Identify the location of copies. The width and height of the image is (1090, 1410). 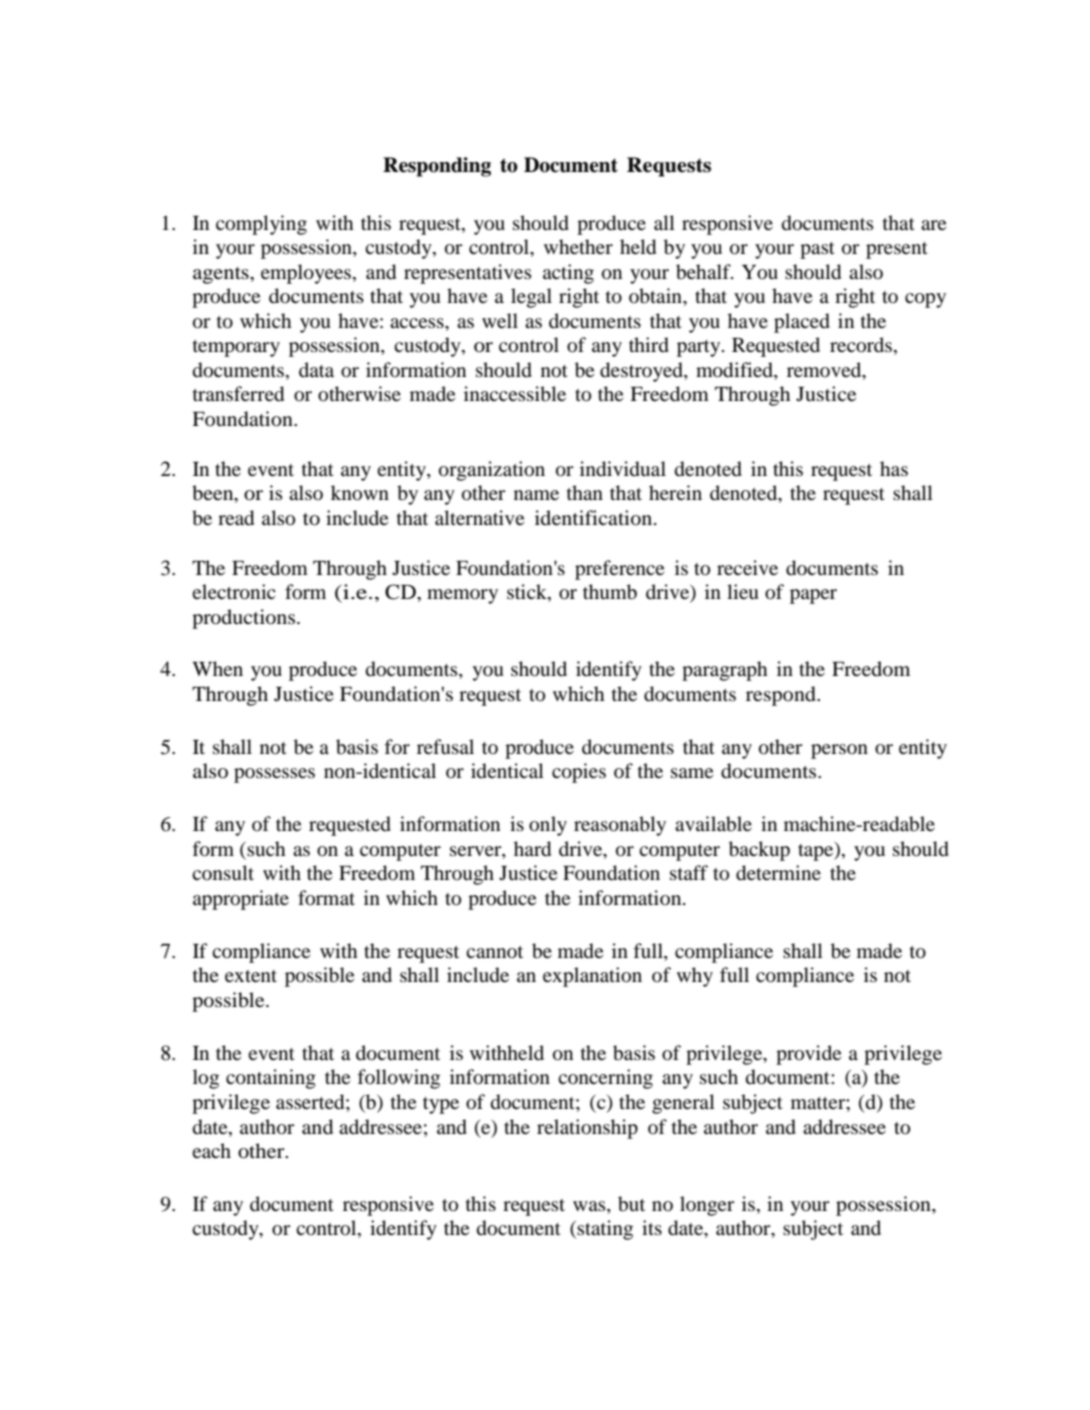
(579, 773).
